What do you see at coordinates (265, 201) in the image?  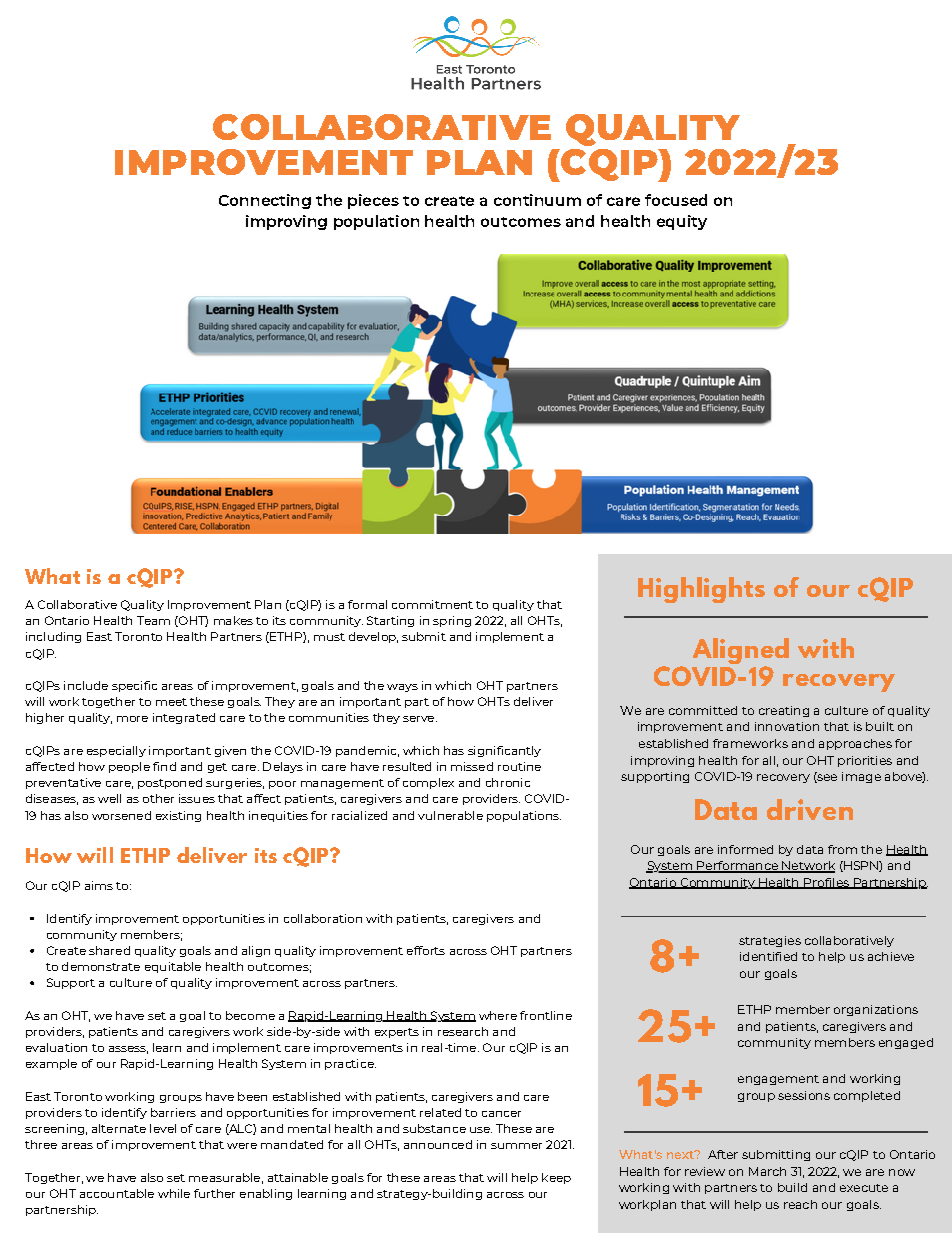 I see `Connecting` at bounding box center [265, 201].
